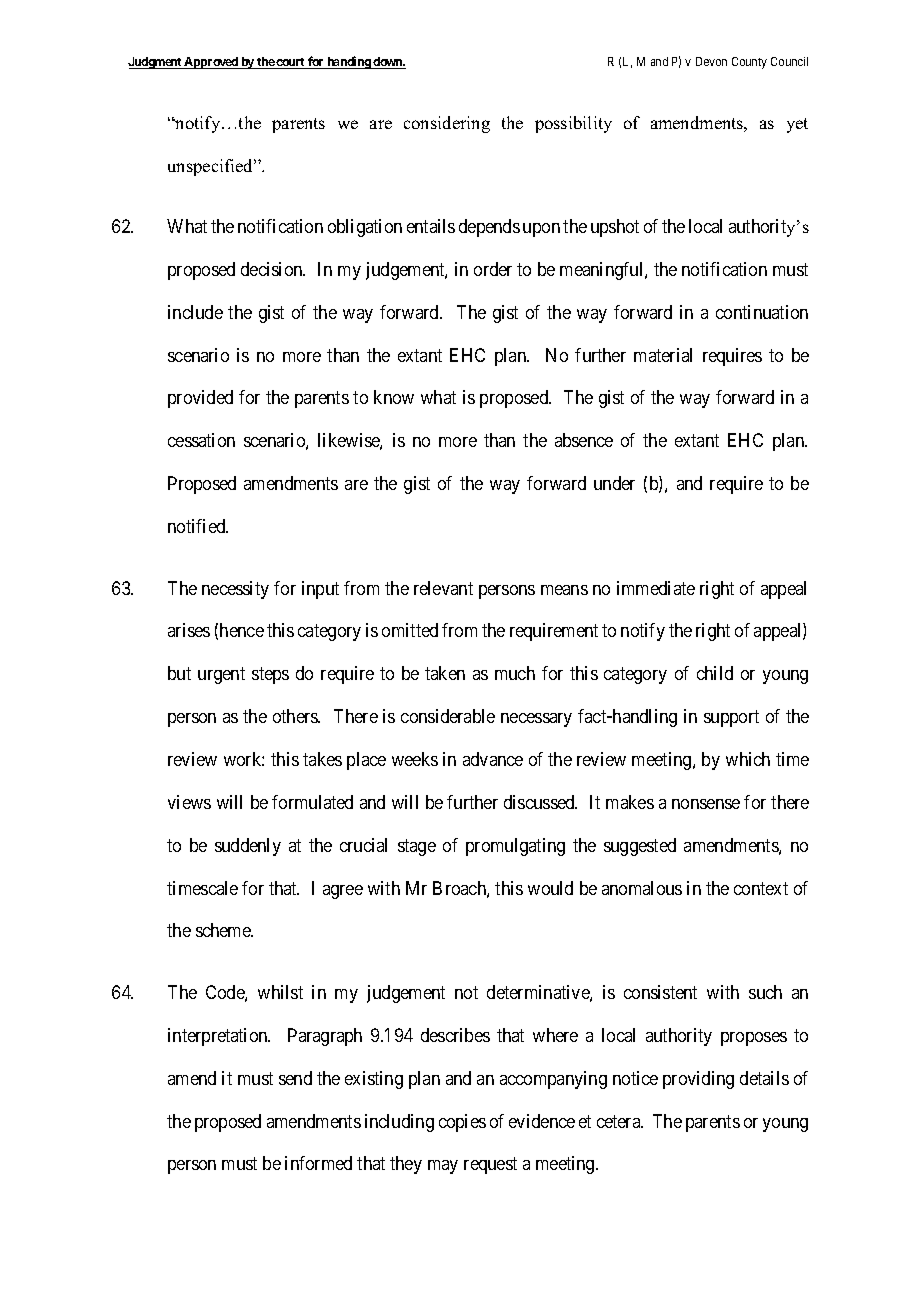  I want to click on Devon, so click(711, 61).
